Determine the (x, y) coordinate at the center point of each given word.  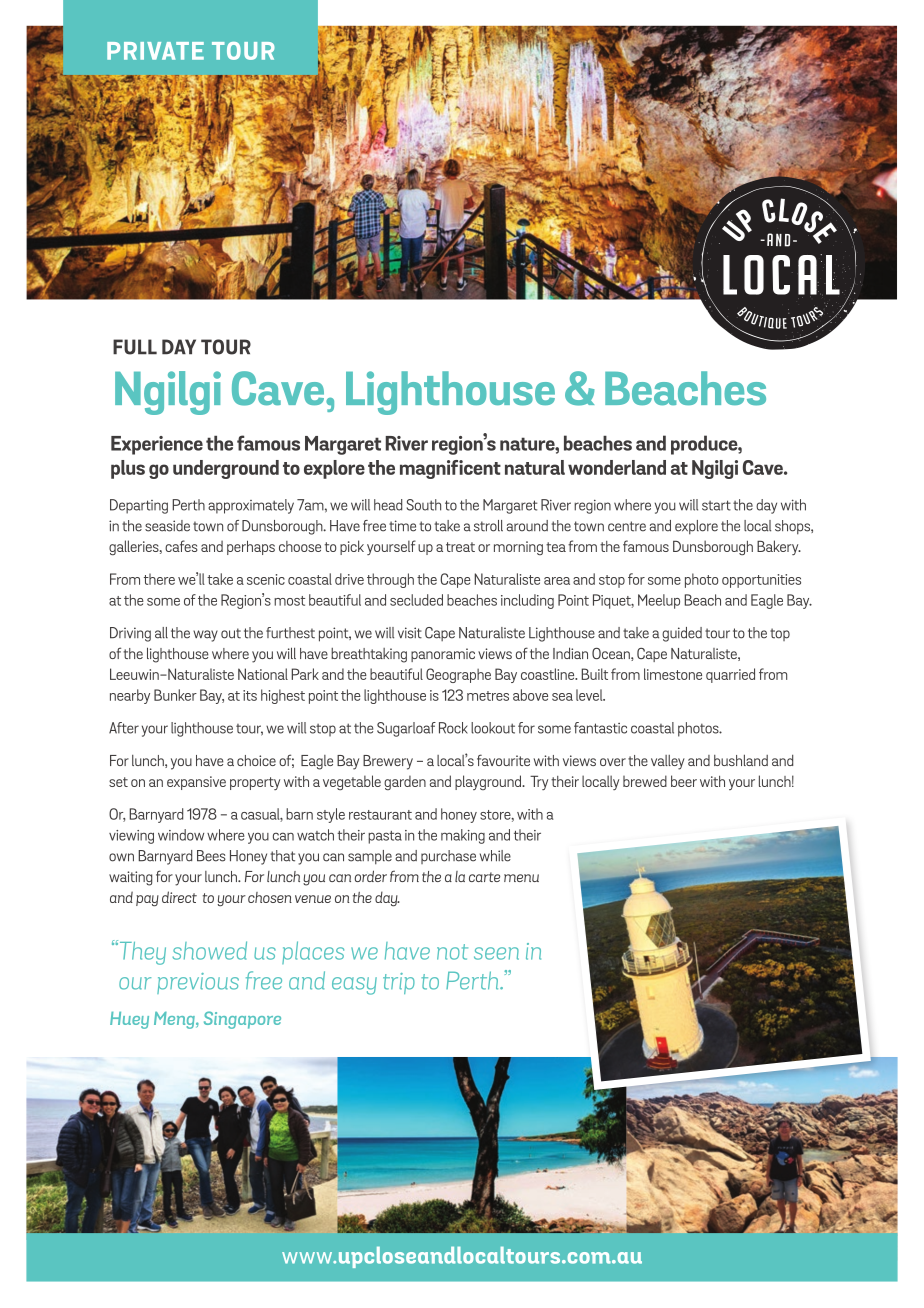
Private (155, 51)
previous (198, 983)
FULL (135, 347)
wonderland (617, 467)
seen (496, 953)
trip (399, 983)
